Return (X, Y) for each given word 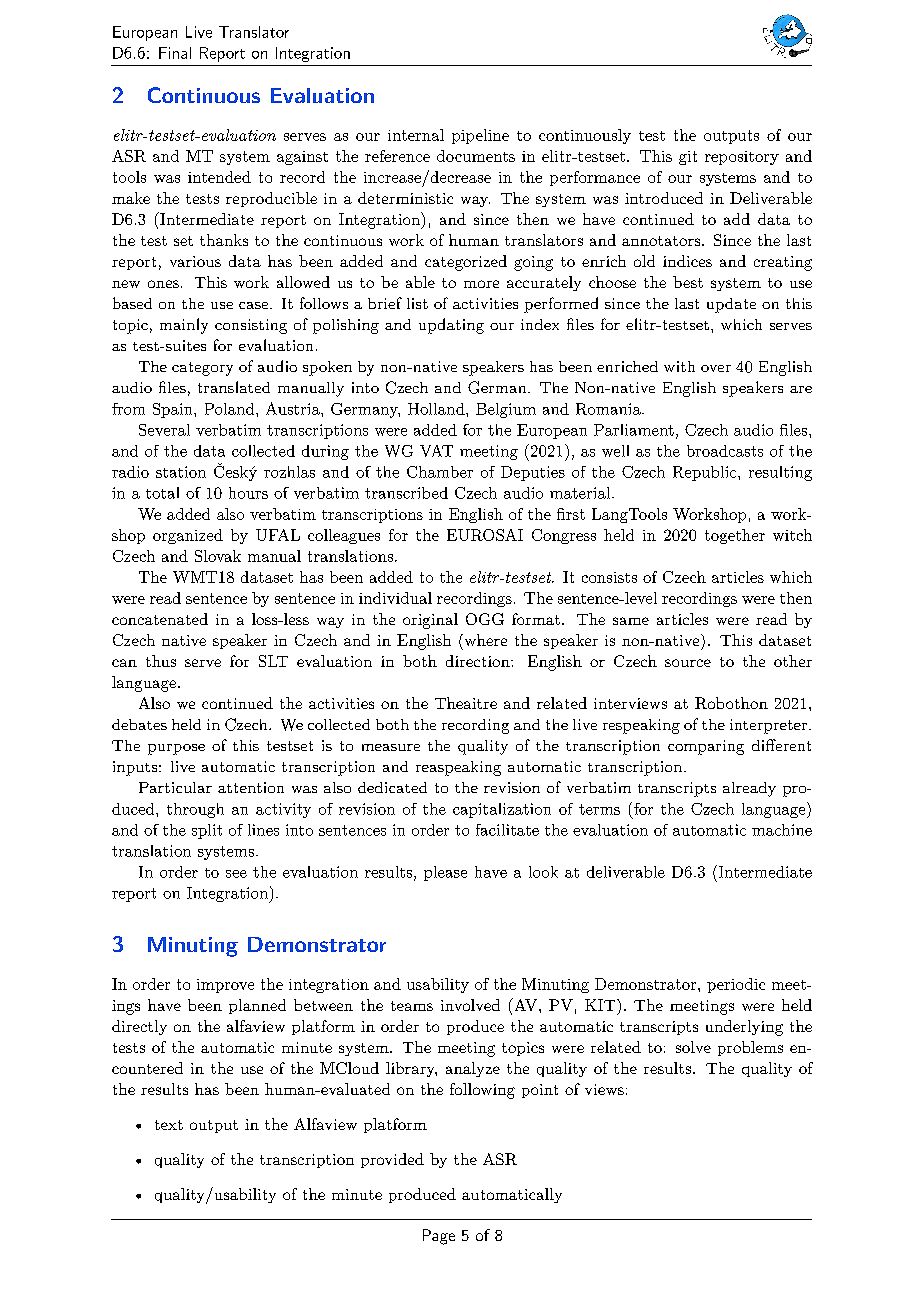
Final (175, 53)
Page (439, 1237)
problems (750, 1048)
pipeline (480, 136)
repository (742, 158)
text (169, 1125)
